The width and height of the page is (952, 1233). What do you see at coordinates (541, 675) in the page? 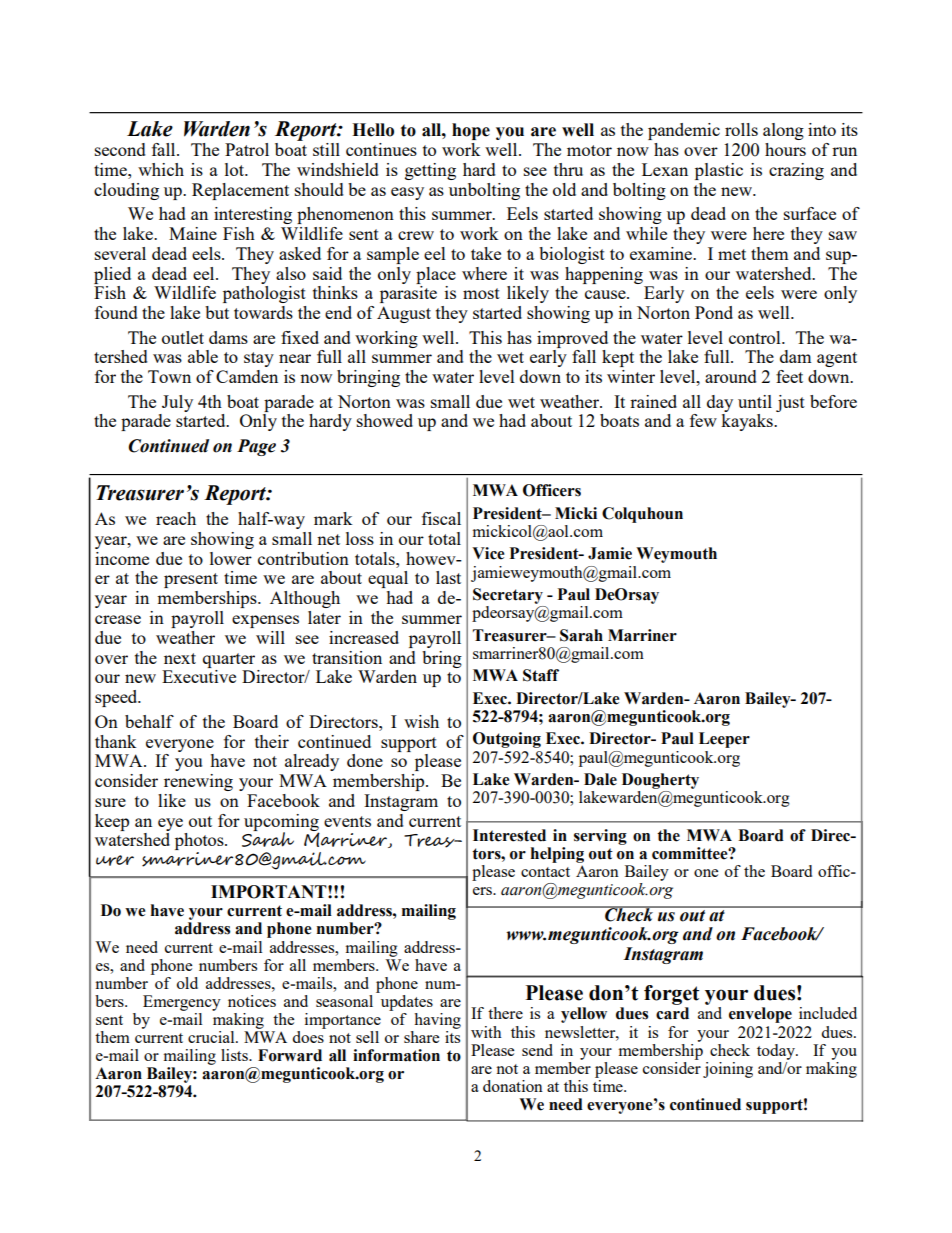
I see `Staff` at bounding box center [541, 675].
